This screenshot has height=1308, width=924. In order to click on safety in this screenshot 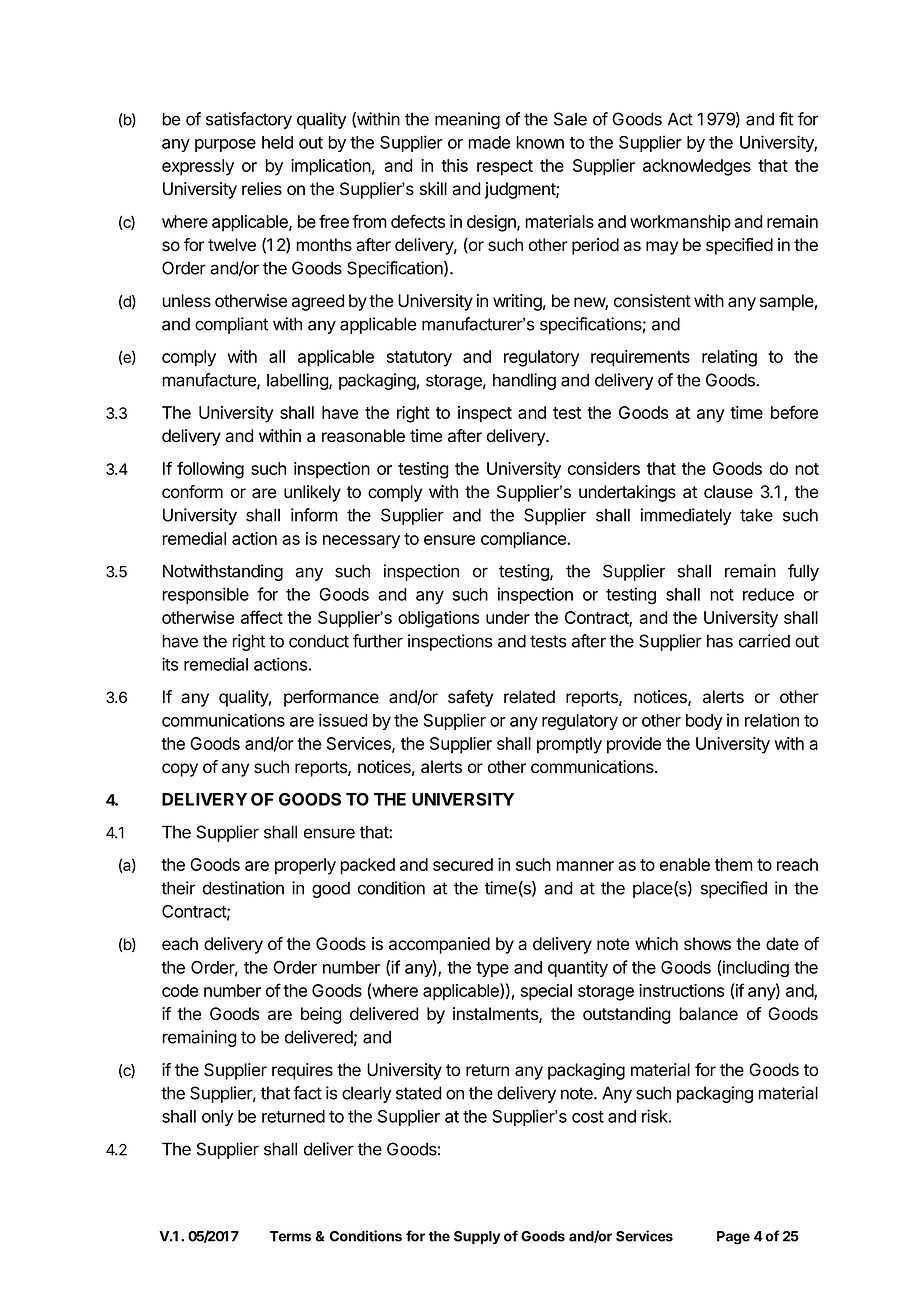, I will do `click(470, 698)`.
